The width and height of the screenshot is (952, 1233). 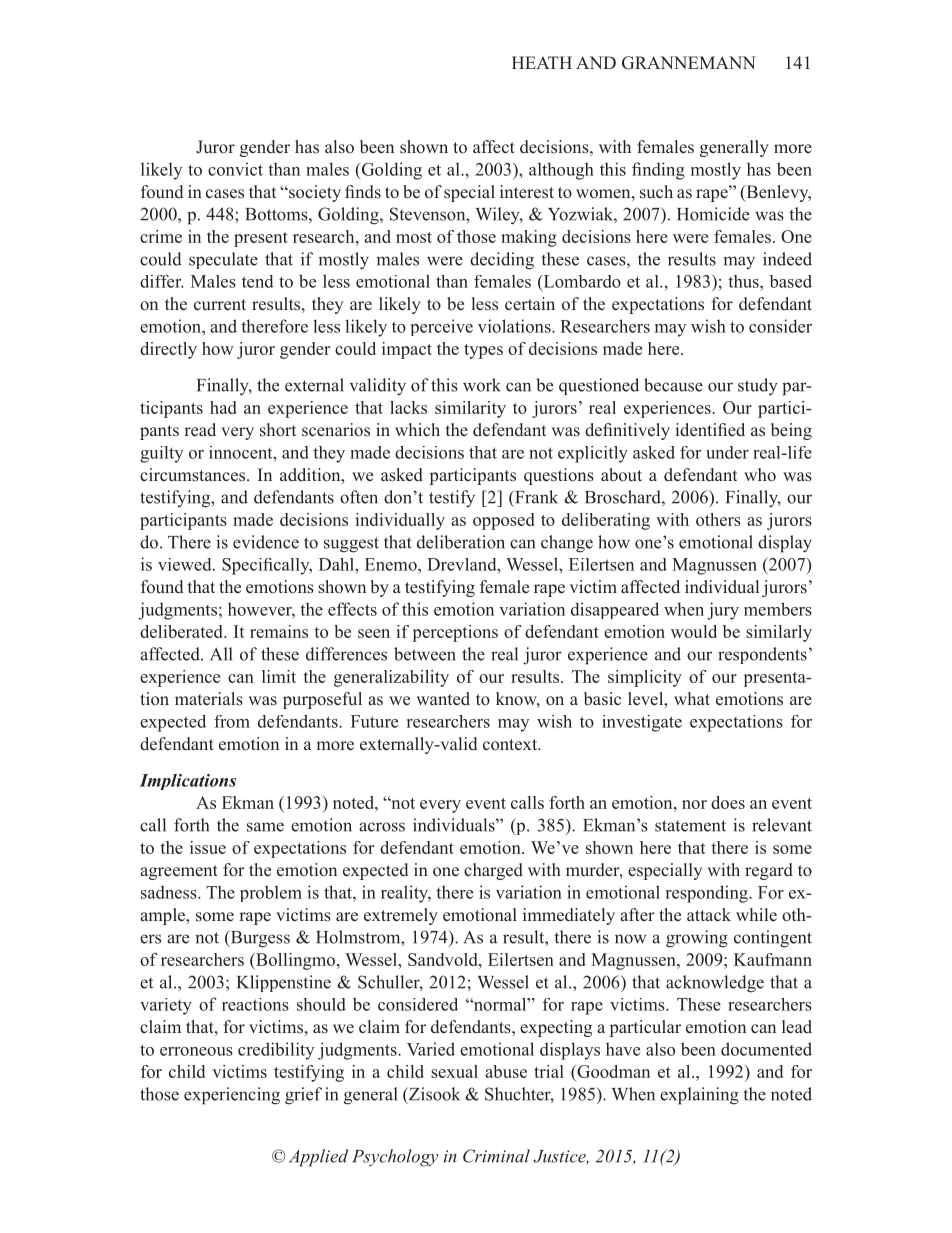 I want to click on convict, so click(x=235, y=169).
